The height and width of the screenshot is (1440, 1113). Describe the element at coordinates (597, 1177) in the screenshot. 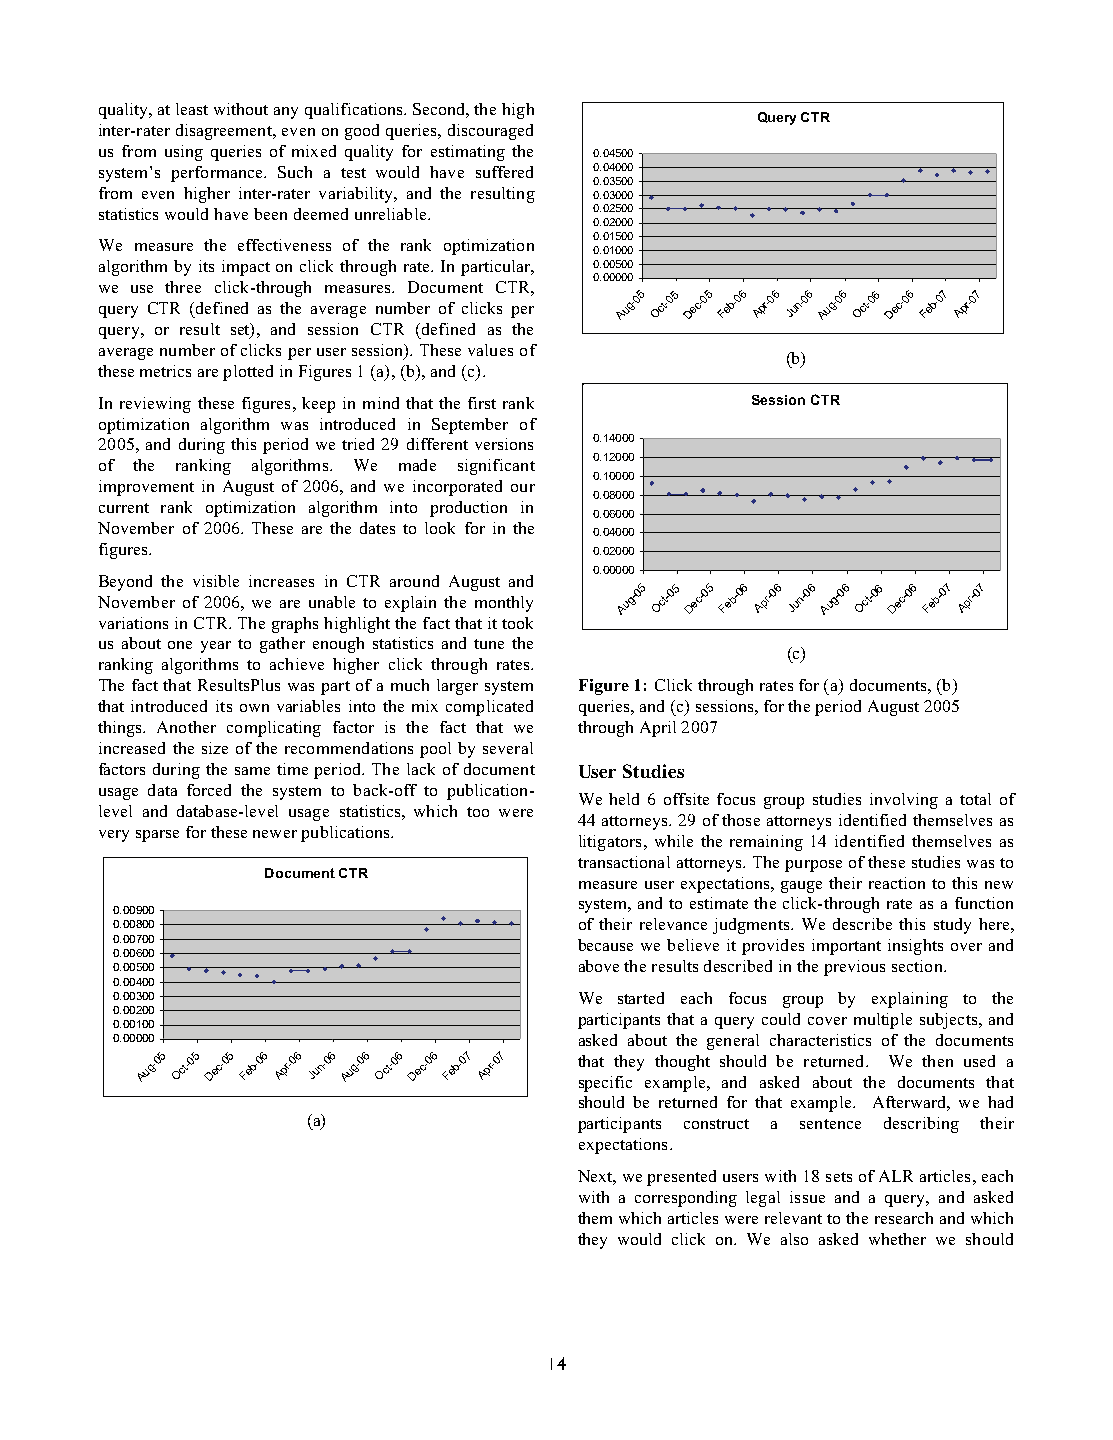

I see `Next` at that location.
